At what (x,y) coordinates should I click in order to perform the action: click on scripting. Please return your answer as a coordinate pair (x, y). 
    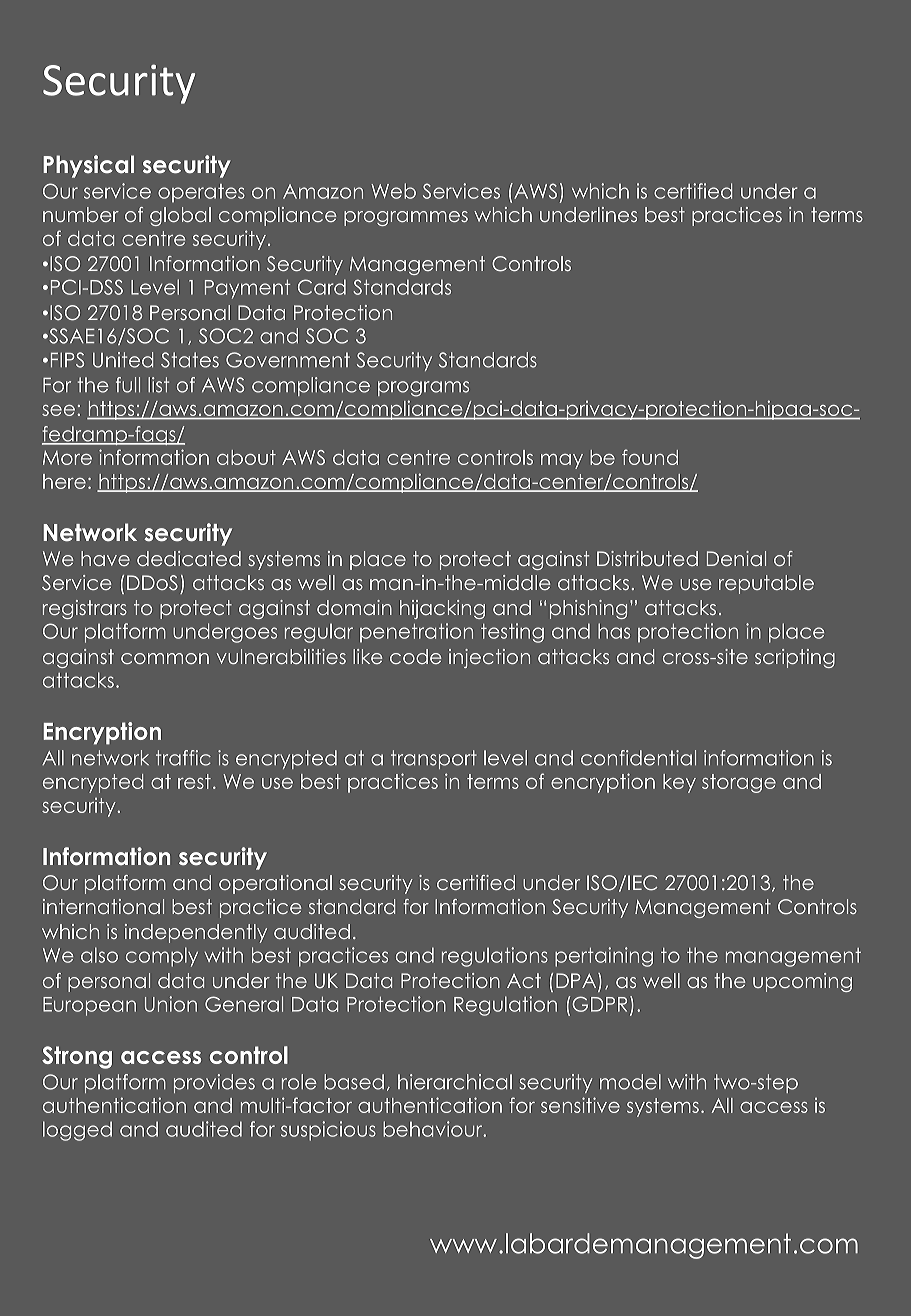
    Looking at the image, I should click on (795, 658).
